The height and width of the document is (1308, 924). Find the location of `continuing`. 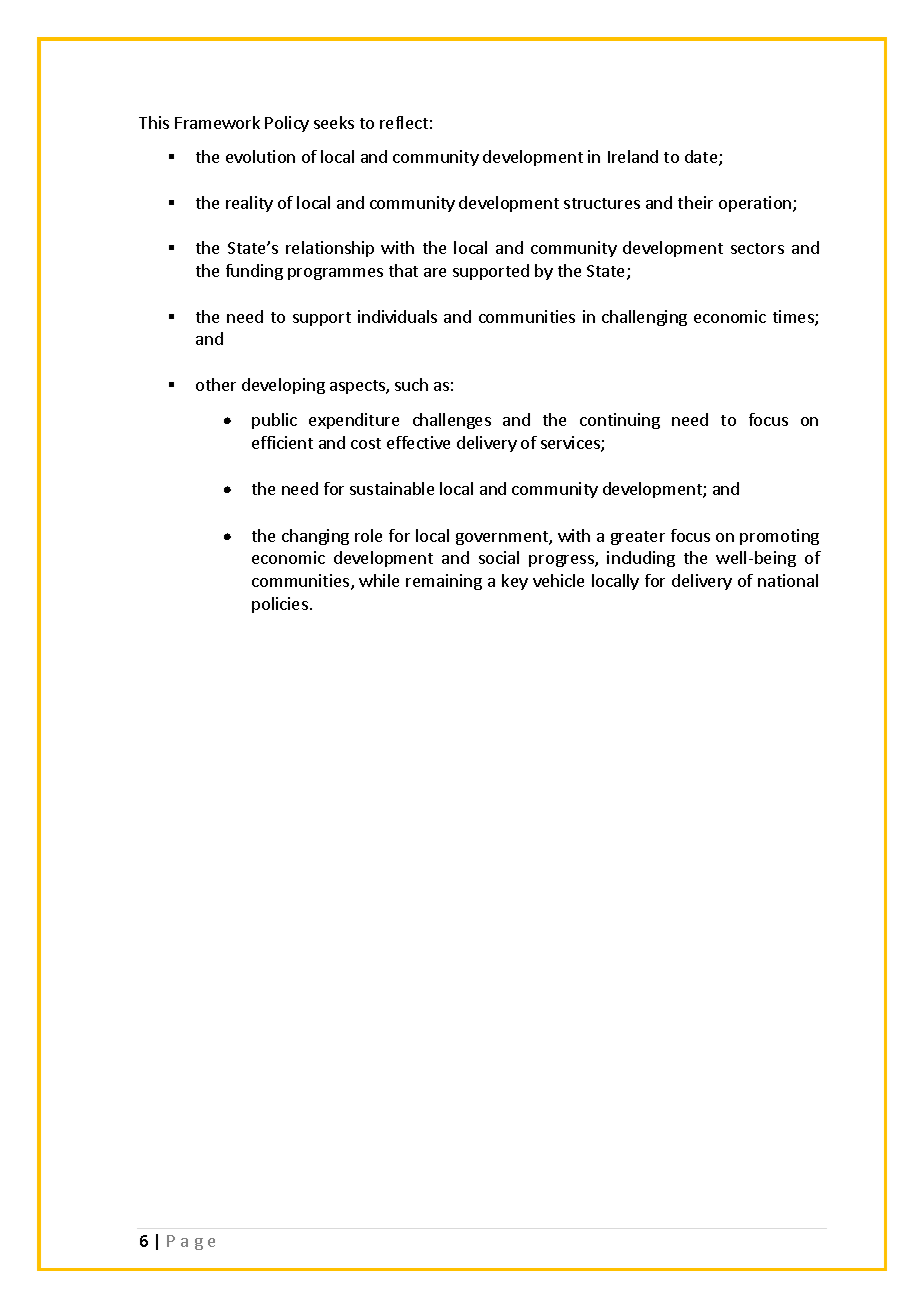

continuing is located at coordinates (620, 421).
